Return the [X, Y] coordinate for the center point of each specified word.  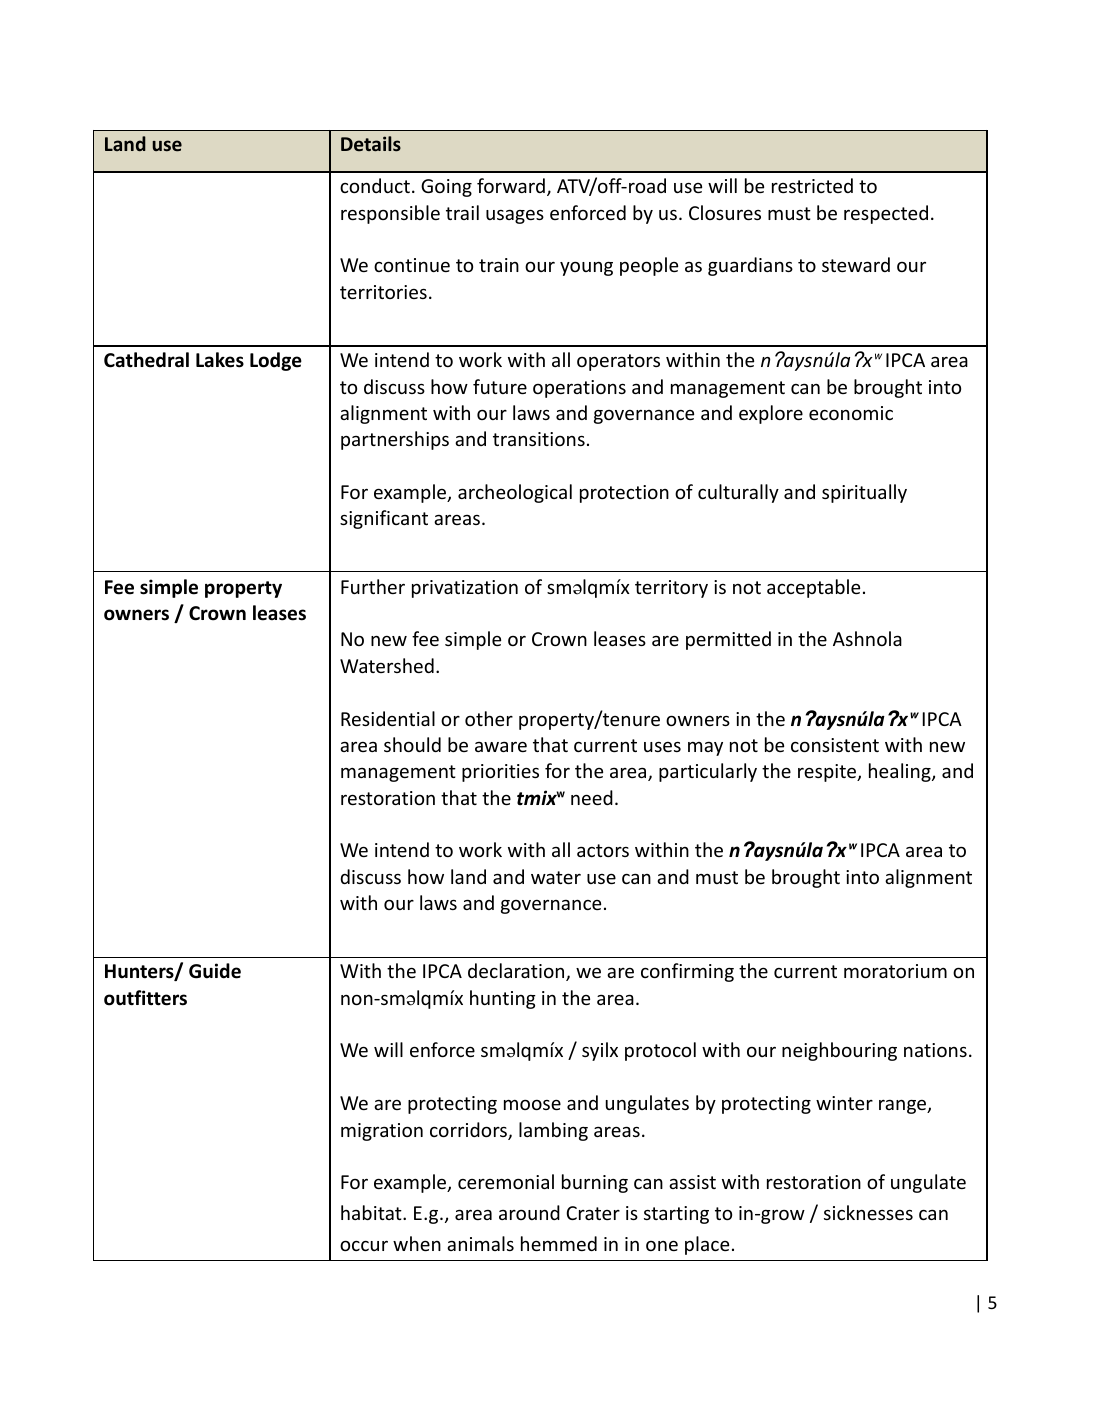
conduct [375, 185]
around [529, 1212]
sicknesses [868, 1212]
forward [511, 185]
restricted [812, 185]
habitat [372, 1212]
